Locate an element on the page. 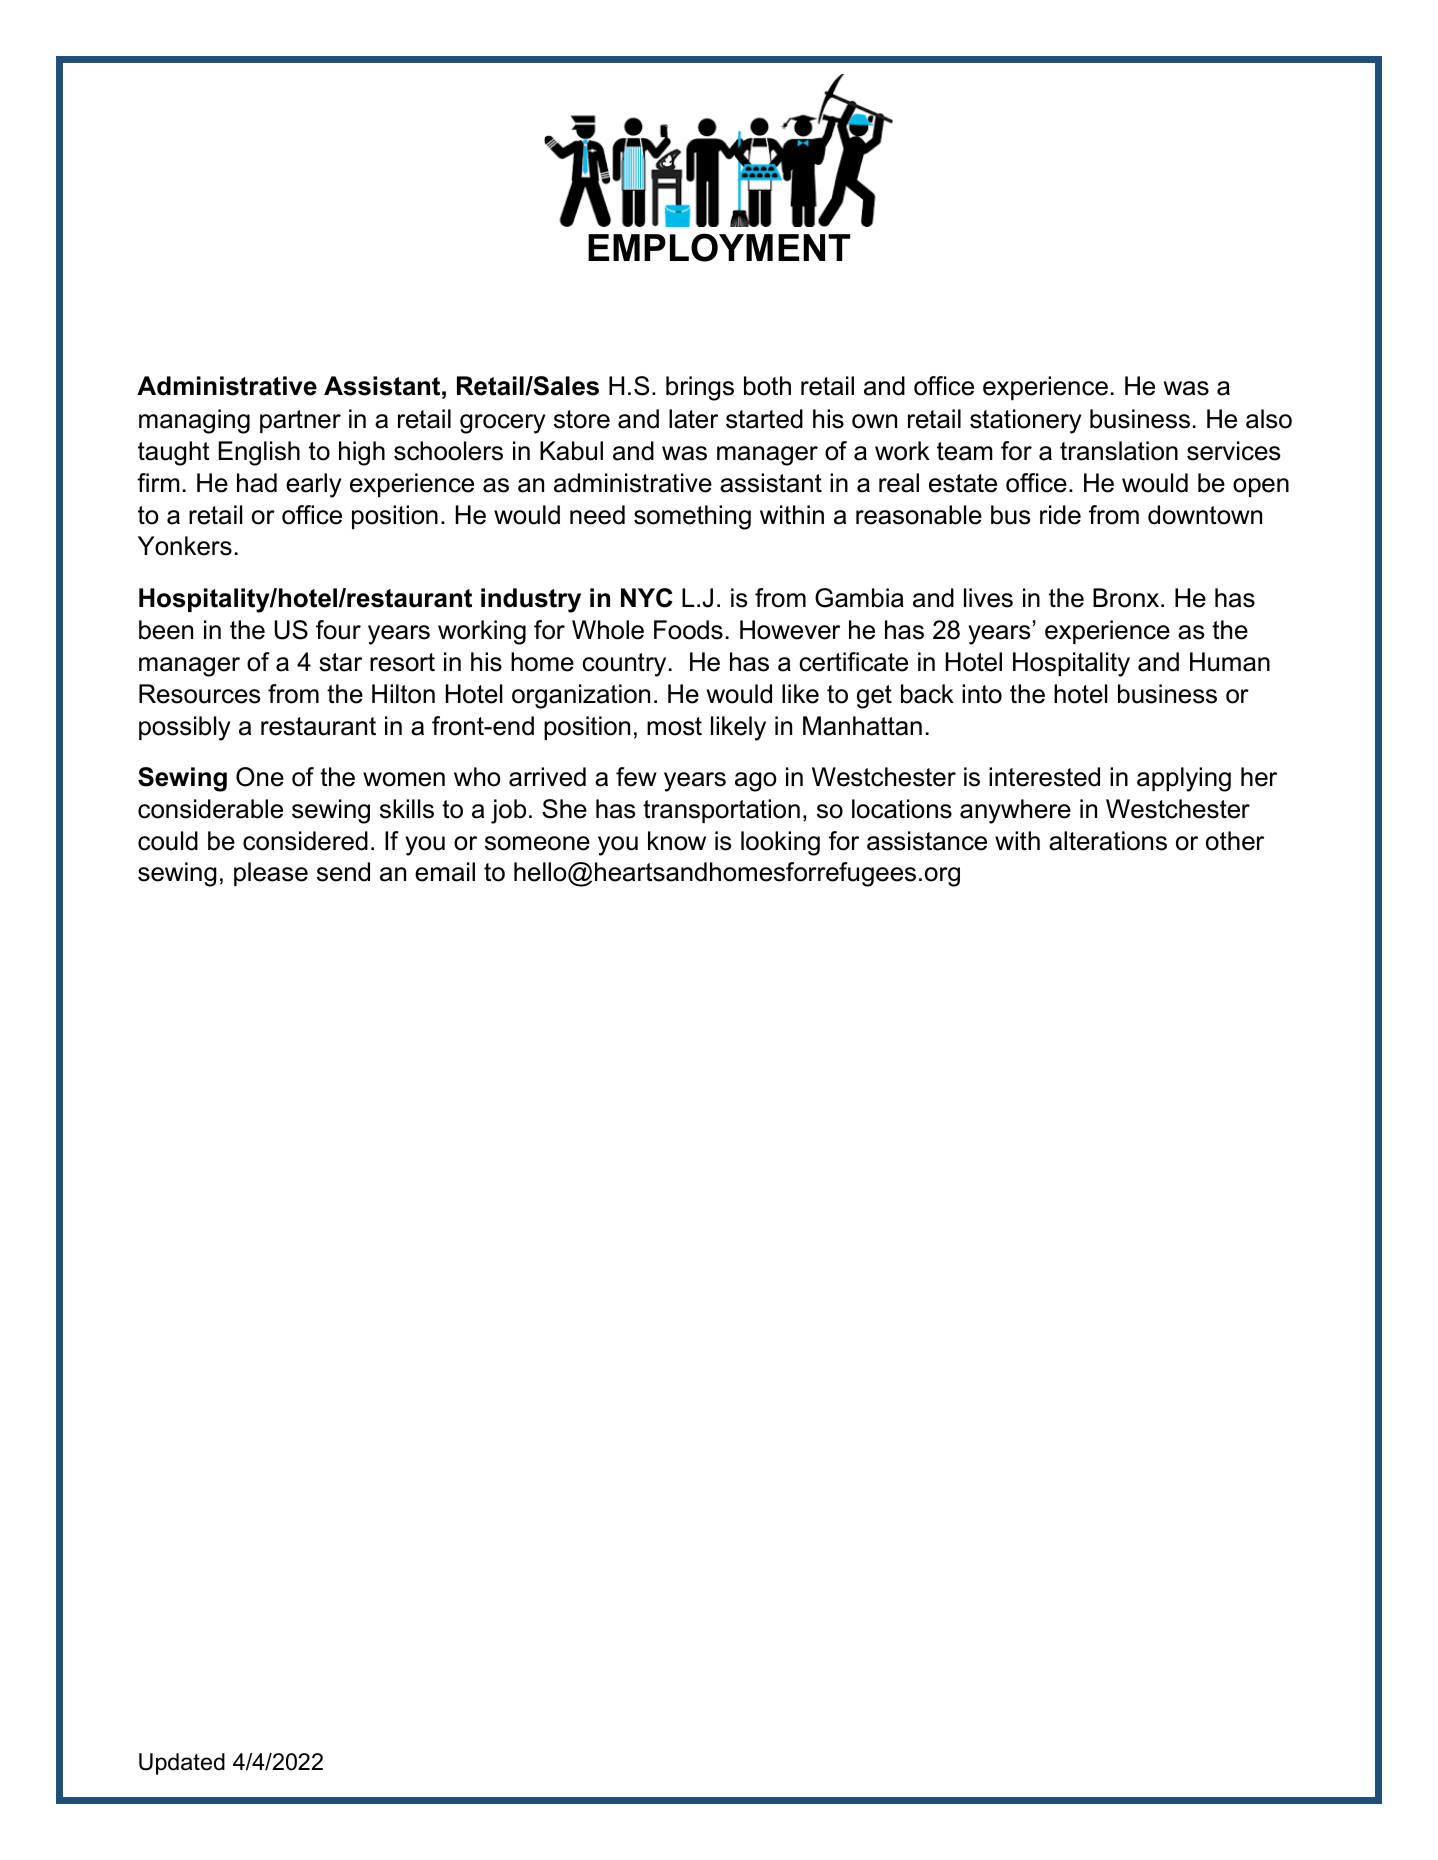  NYC is located at coordinates (647, 598).
